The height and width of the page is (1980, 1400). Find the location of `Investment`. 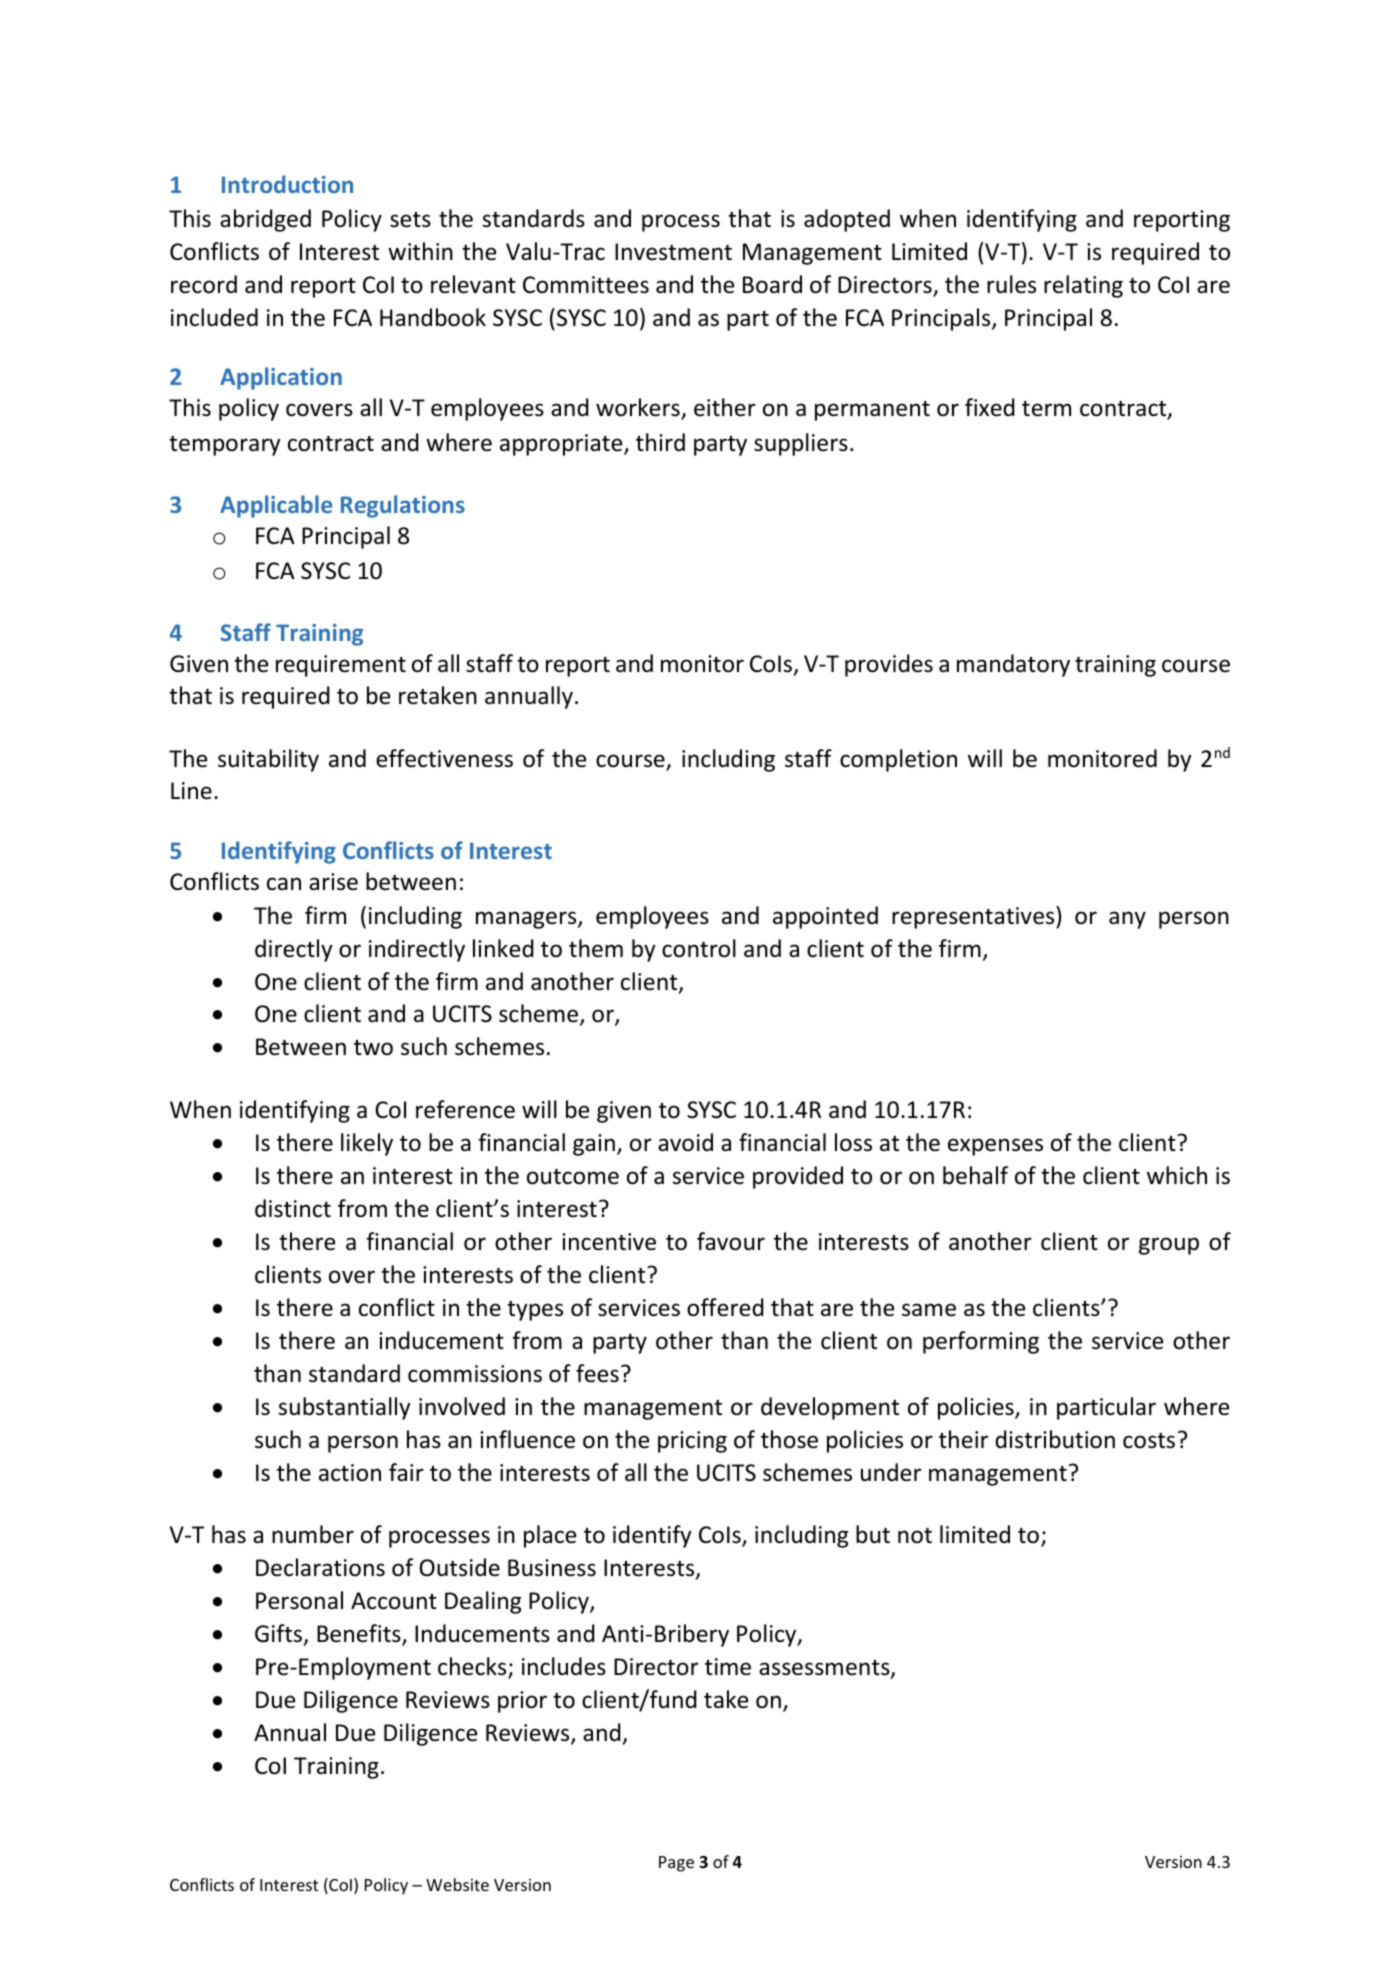

Investment is located at coordinates (673, 252).
